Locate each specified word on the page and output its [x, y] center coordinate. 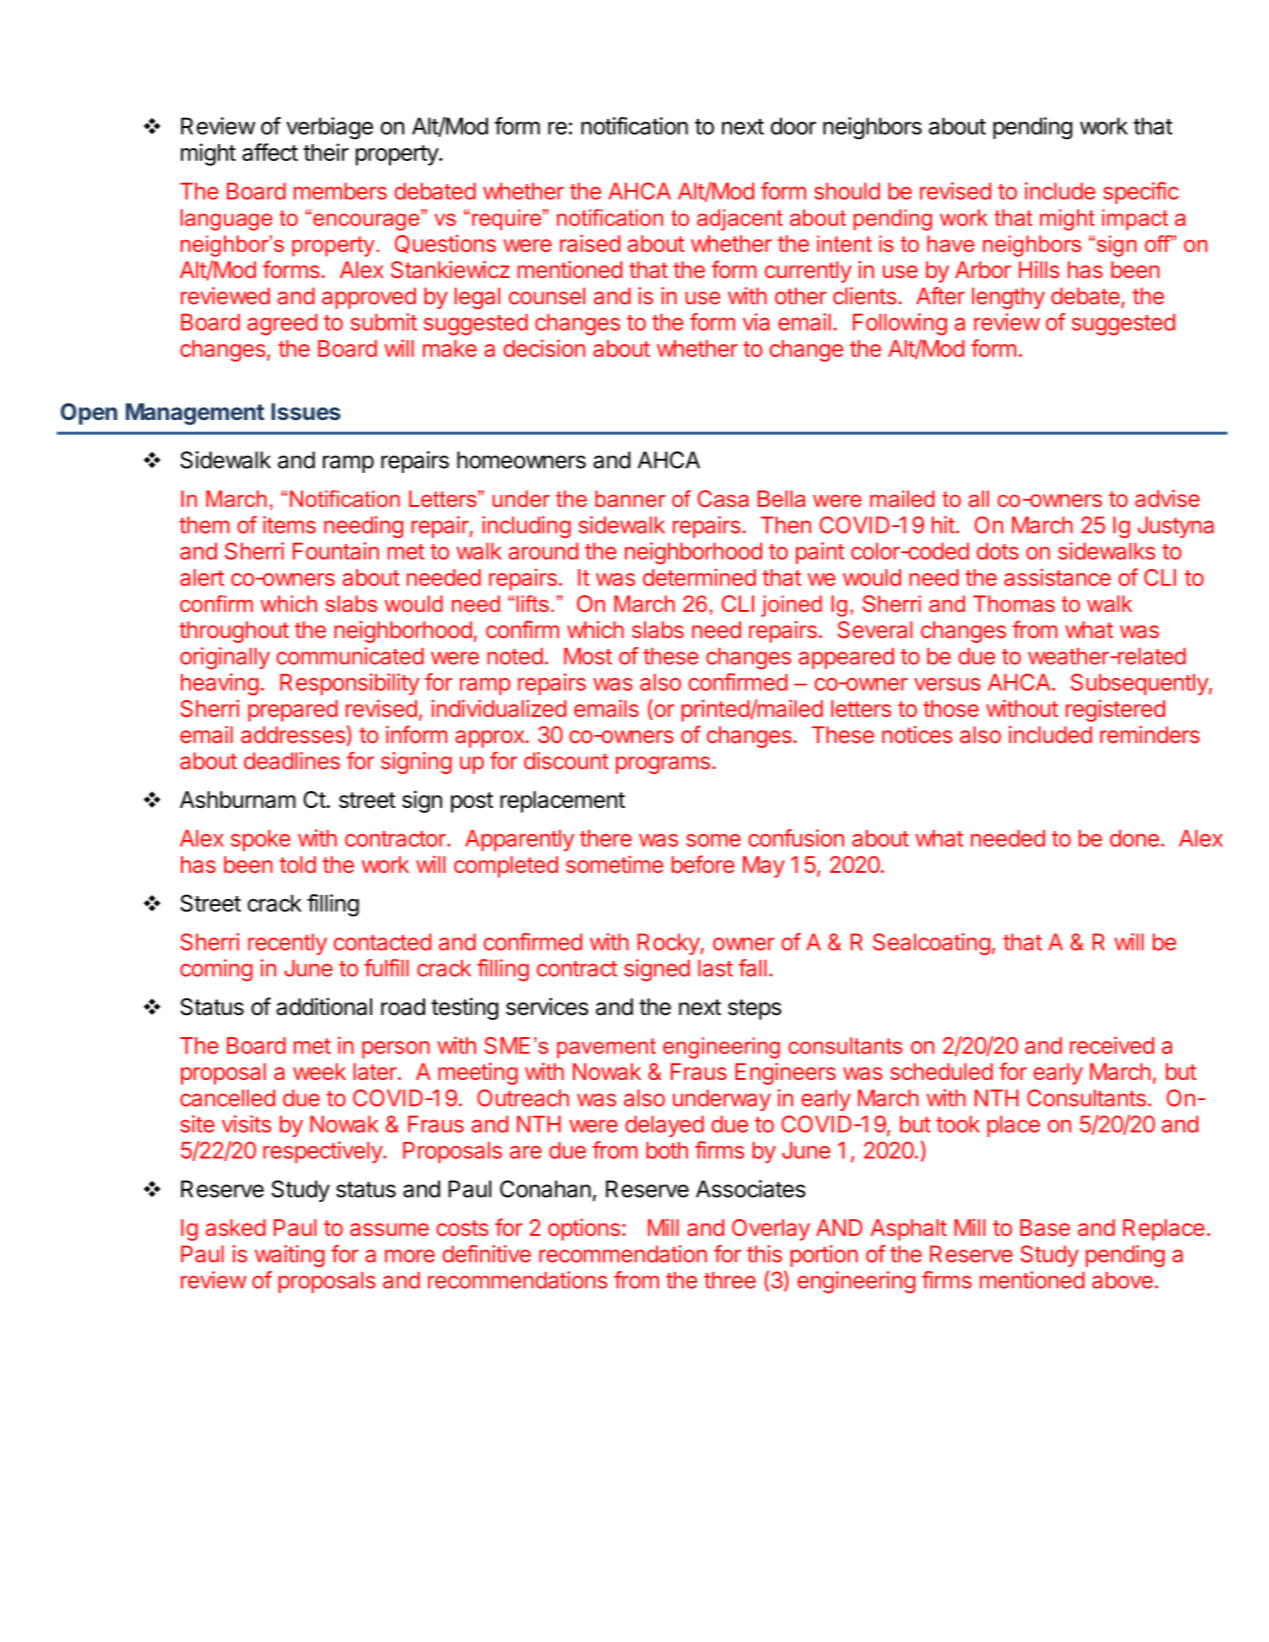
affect [270, 152]
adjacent [740, 220]
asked [236, 1227]
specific [1141, 193]
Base [1045, 1227]
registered [1115, 711]
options [584, 1230]
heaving [220, 684]
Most [588, 656]
